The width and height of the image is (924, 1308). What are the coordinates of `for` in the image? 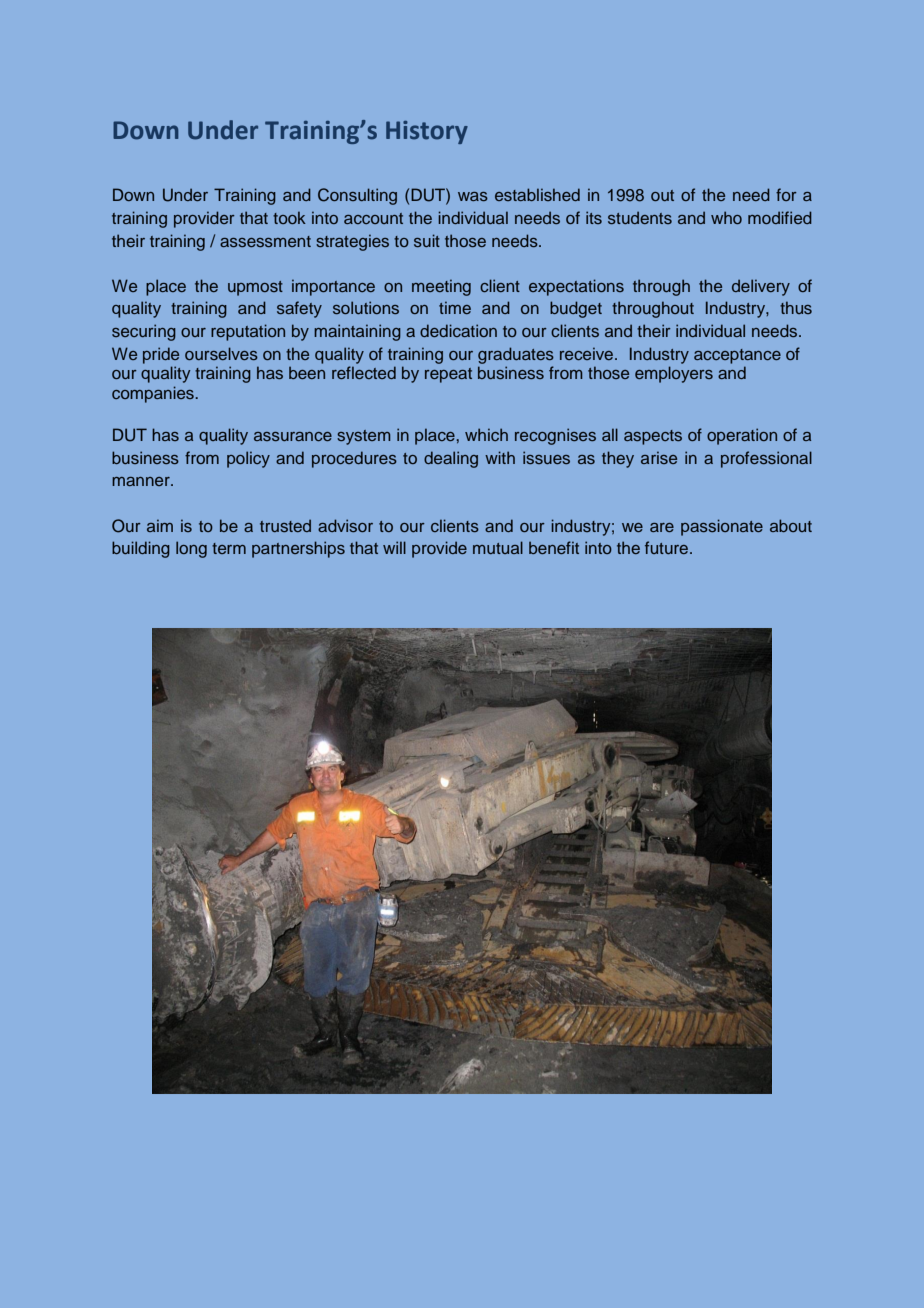 It's located at (786, 194).
